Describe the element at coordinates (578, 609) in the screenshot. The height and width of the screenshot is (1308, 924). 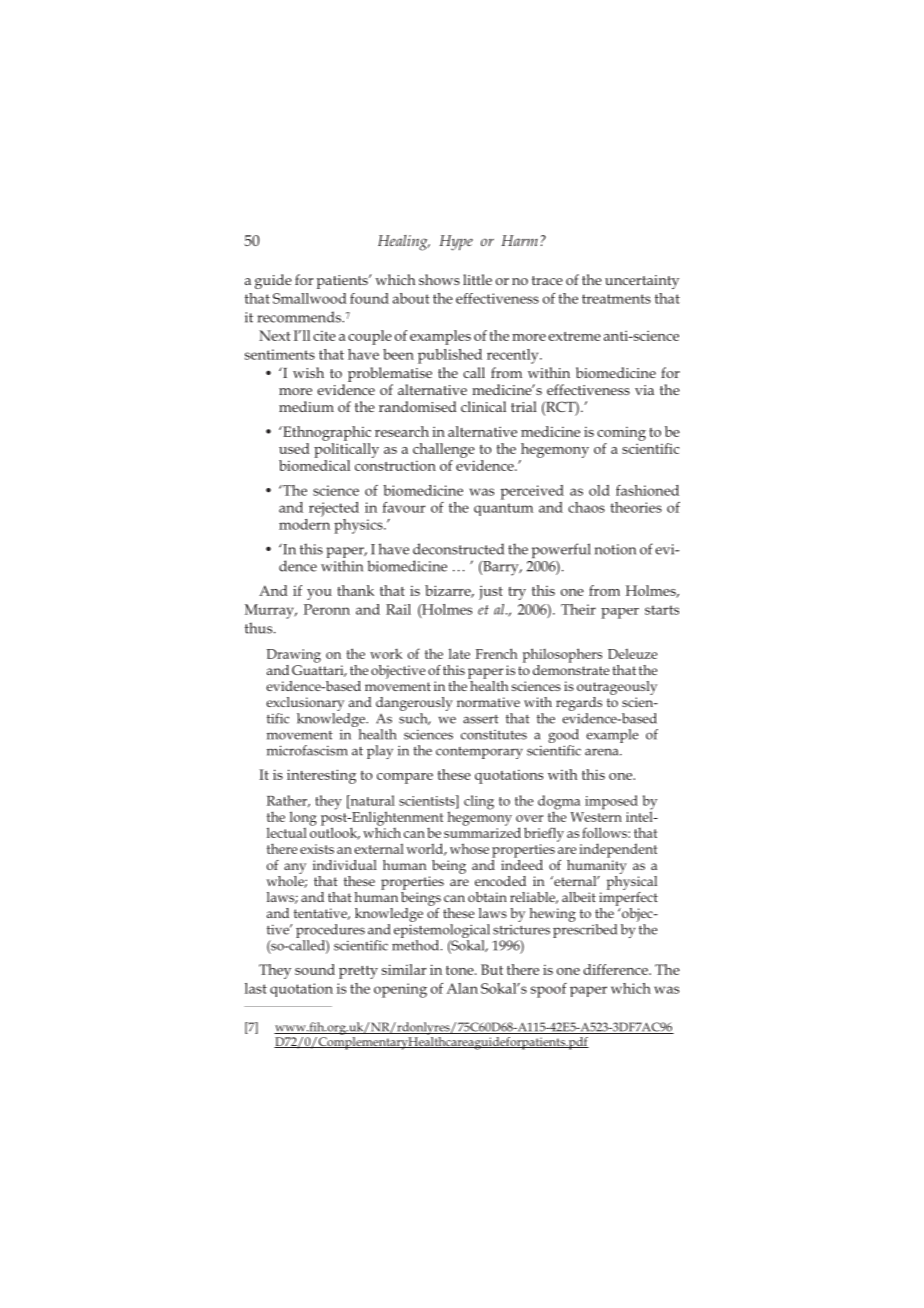
I see `Their` at that location.
